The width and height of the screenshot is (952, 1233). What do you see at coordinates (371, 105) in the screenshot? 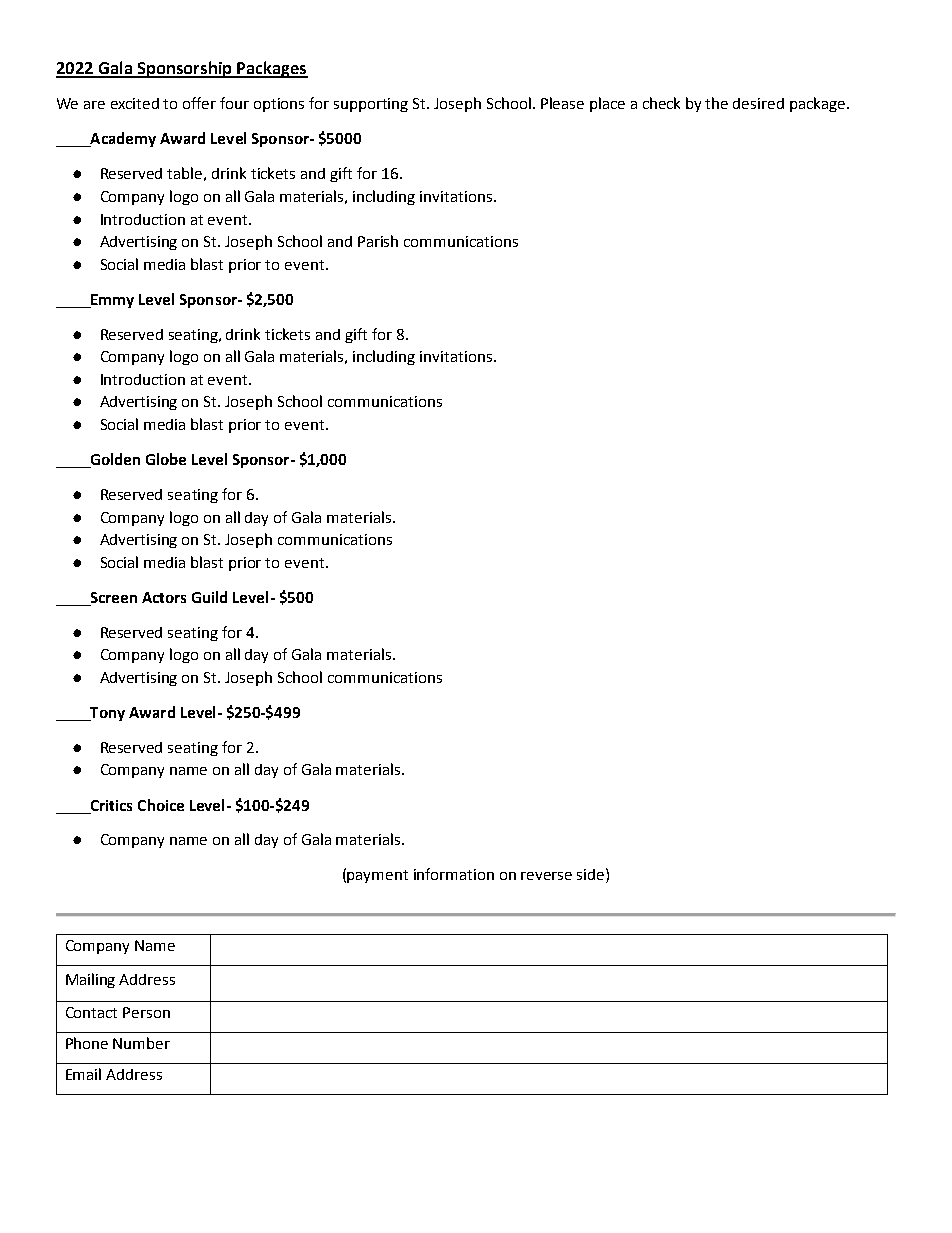
I see `supporting` at bounding box center [371, 105].
